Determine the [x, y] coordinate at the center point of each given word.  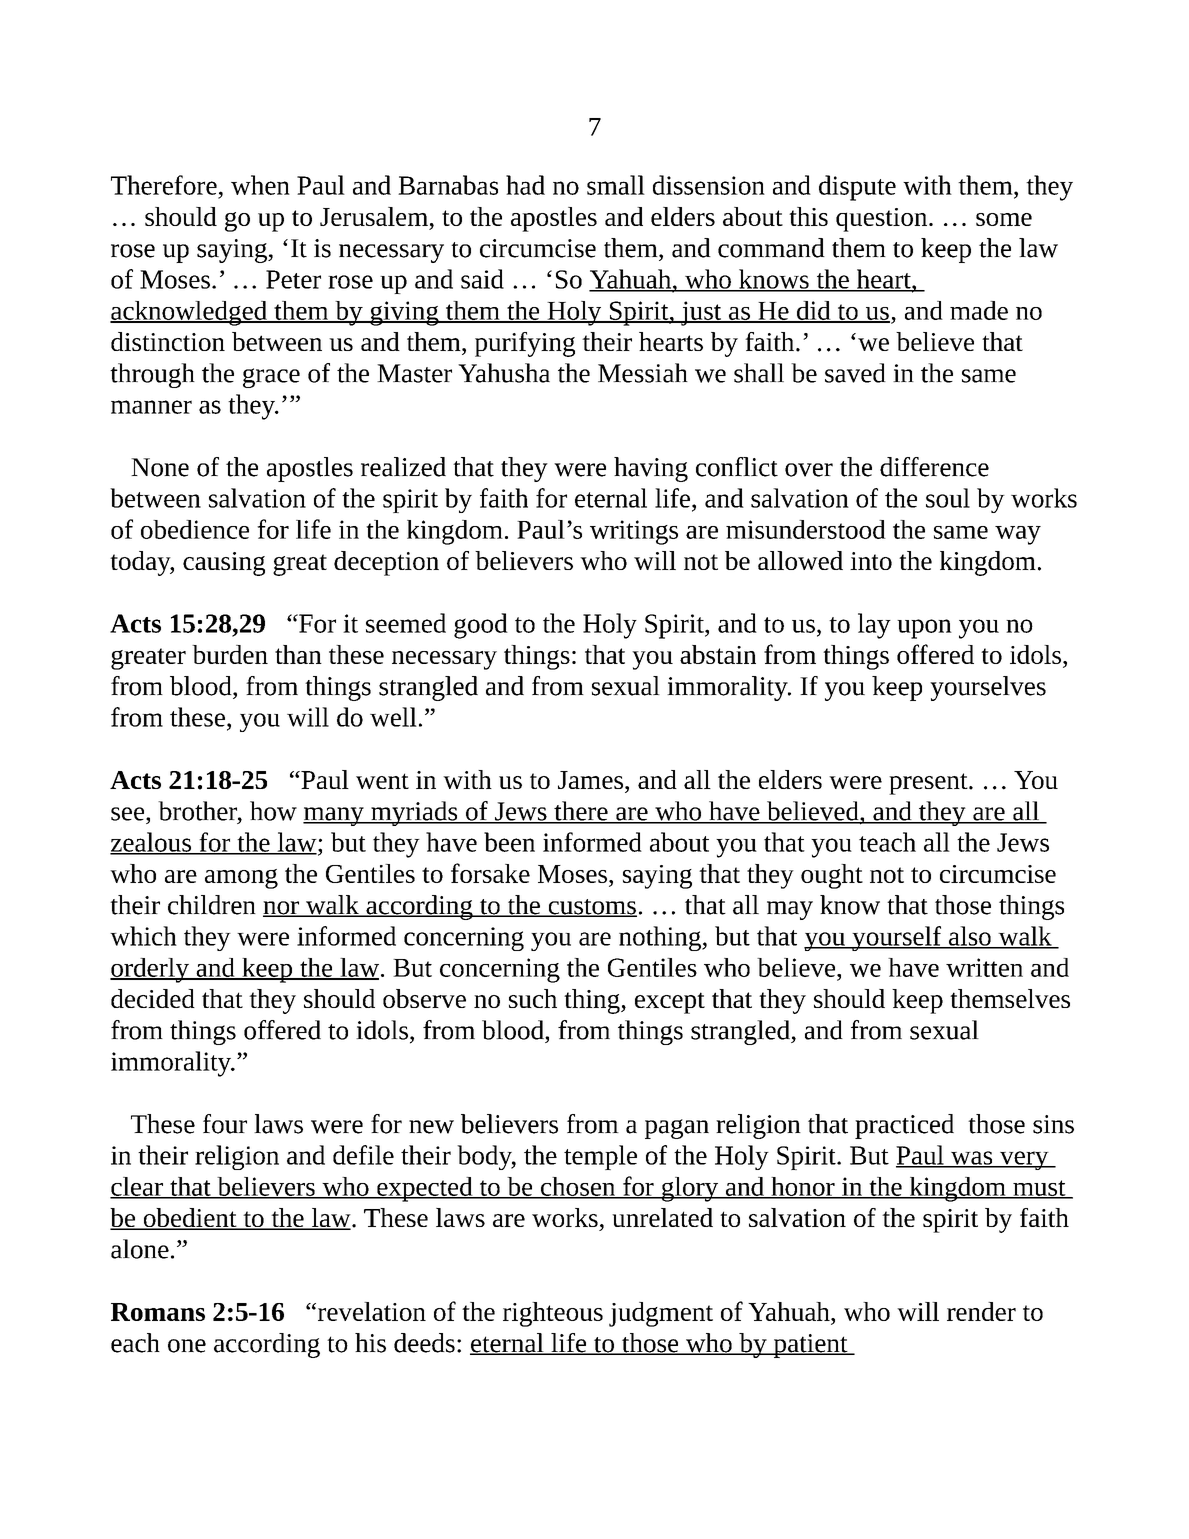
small [616, 185]
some [1004, 219]
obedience [195, 529]
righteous [553, 1314]
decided [153, 998]
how [273, 811]
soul [948, 498]
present [929, 784]
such [533, 998]
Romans [158, 1312]
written [984, 967]
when [260, 185]
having [651, 469]
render [981, 1311]
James [590, 780]
